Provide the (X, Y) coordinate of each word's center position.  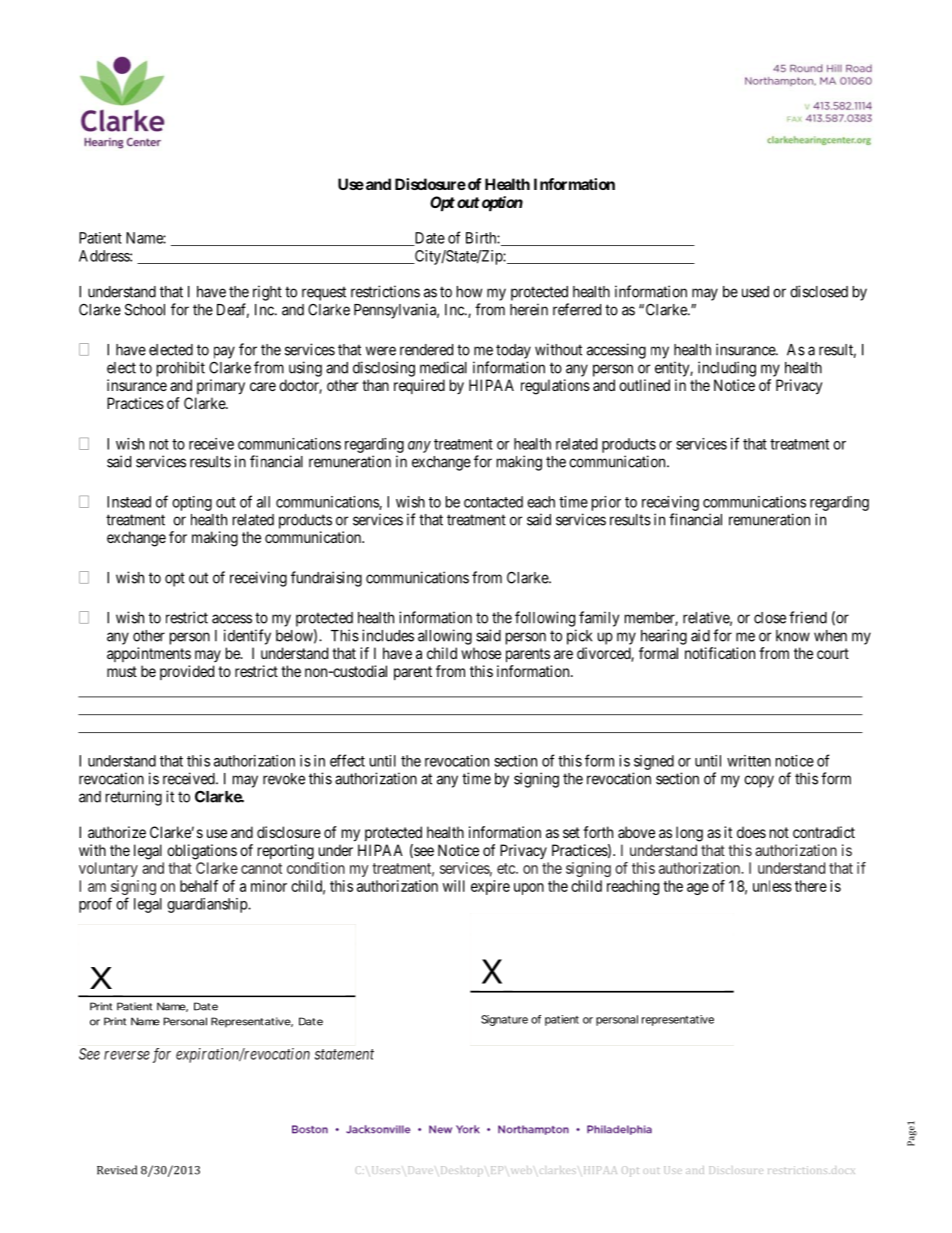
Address (105, 256)
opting (192, 503)
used (755, 292)
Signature (504, 1020)
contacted (493, 502)
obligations (202, 852)
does (751, 832)
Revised (117, 1170)
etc (507, 868)
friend (808, 617)
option (501, 203)
